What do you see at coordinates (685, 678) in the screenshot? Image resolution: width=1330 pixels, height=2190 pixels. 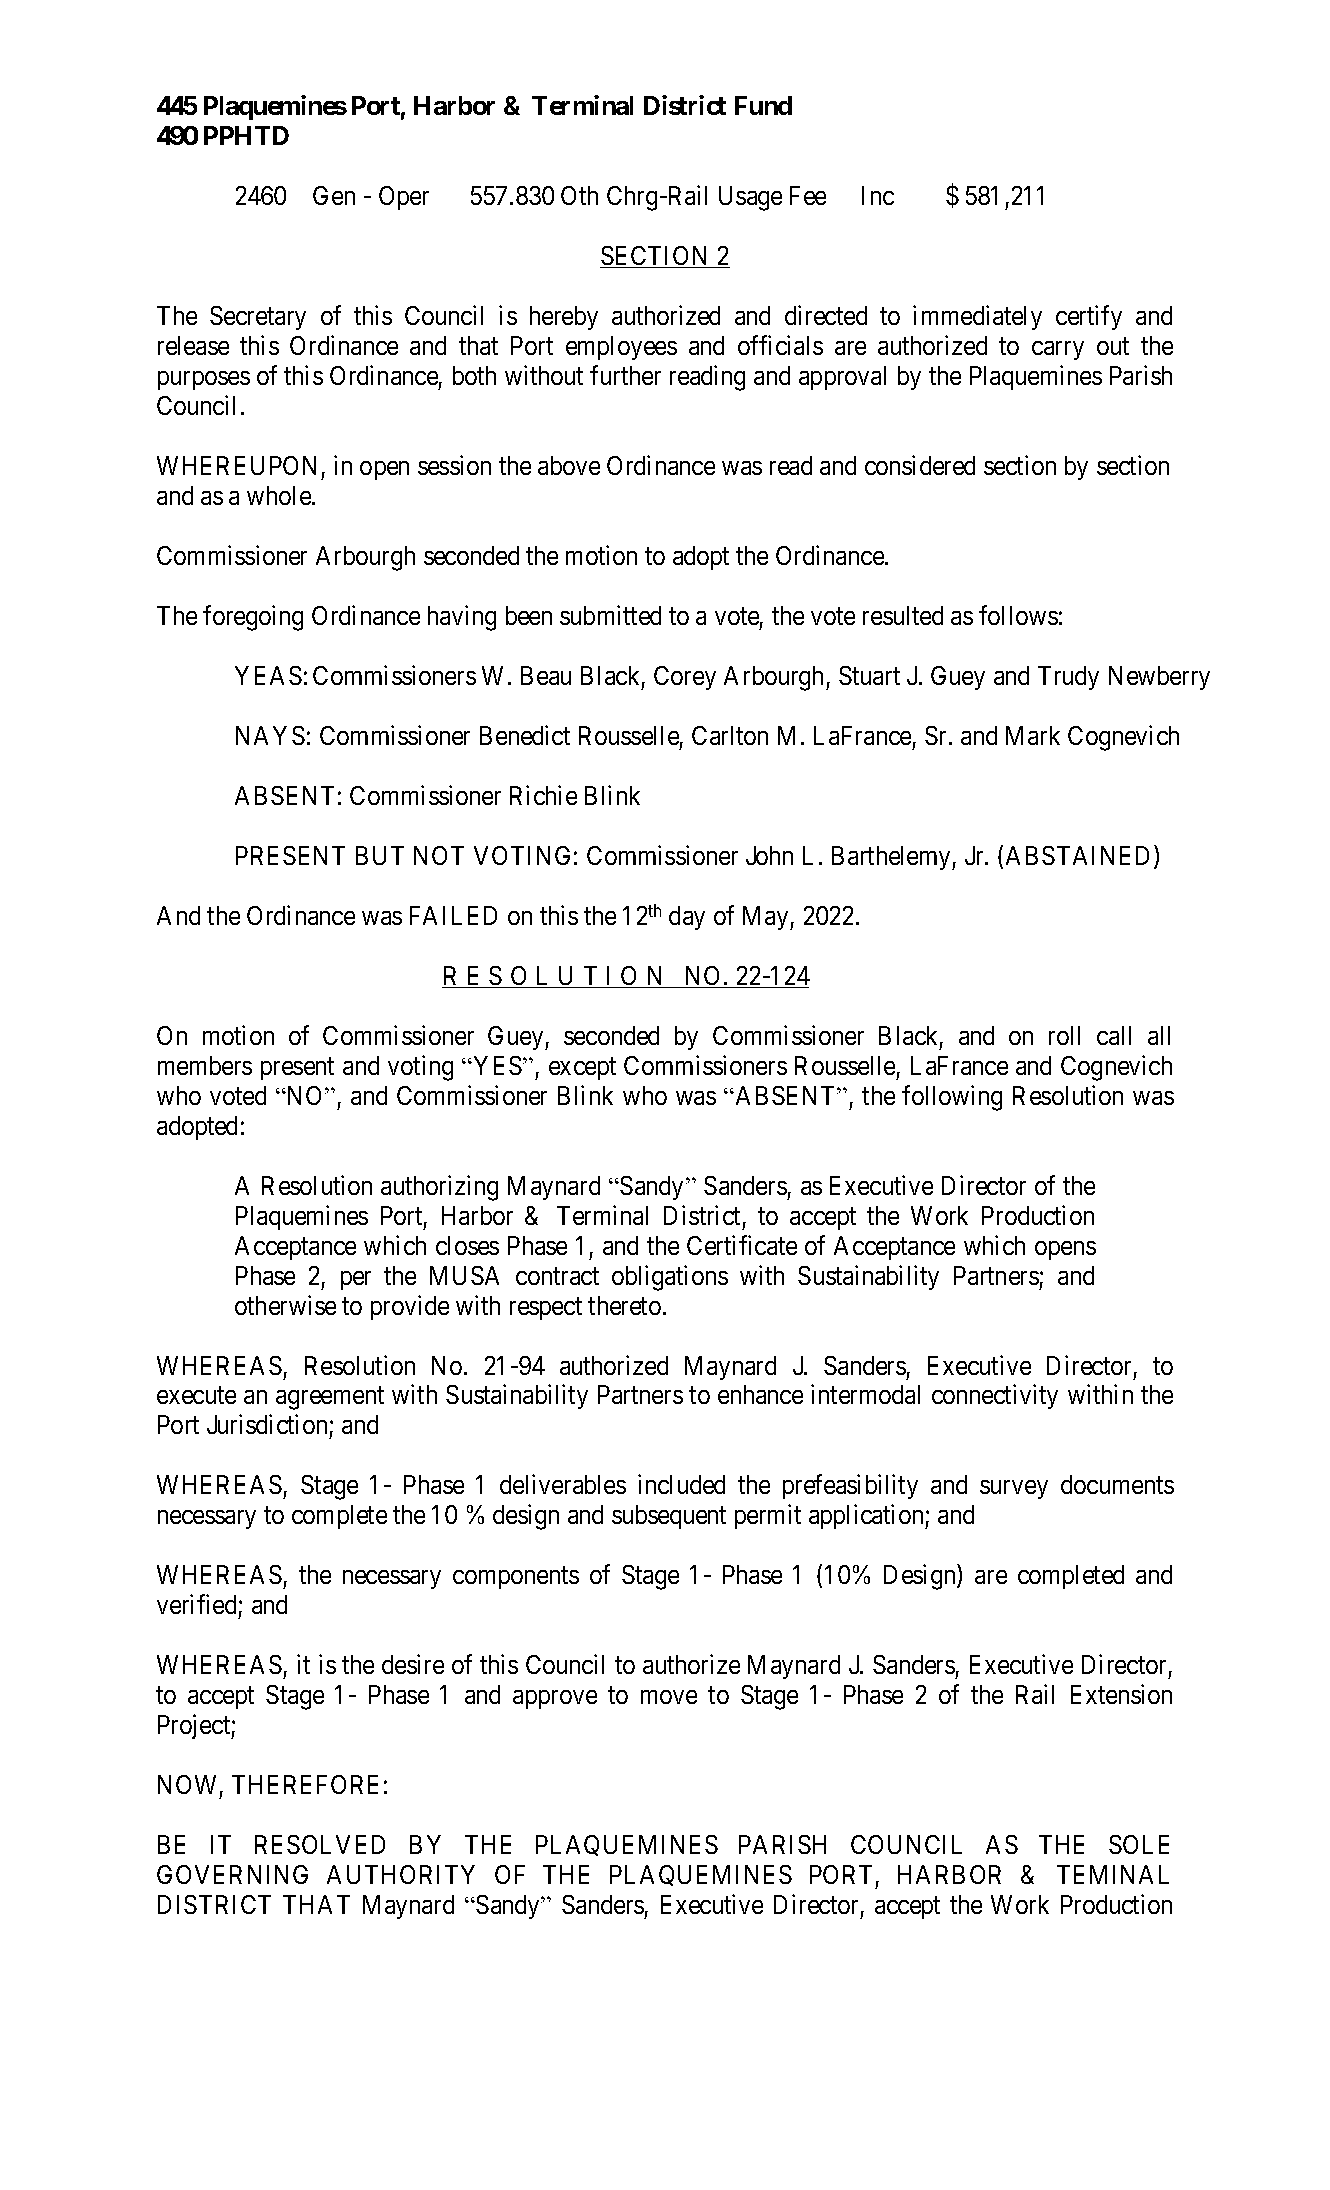 I see `Corey` at bounding box center [685, 678].
